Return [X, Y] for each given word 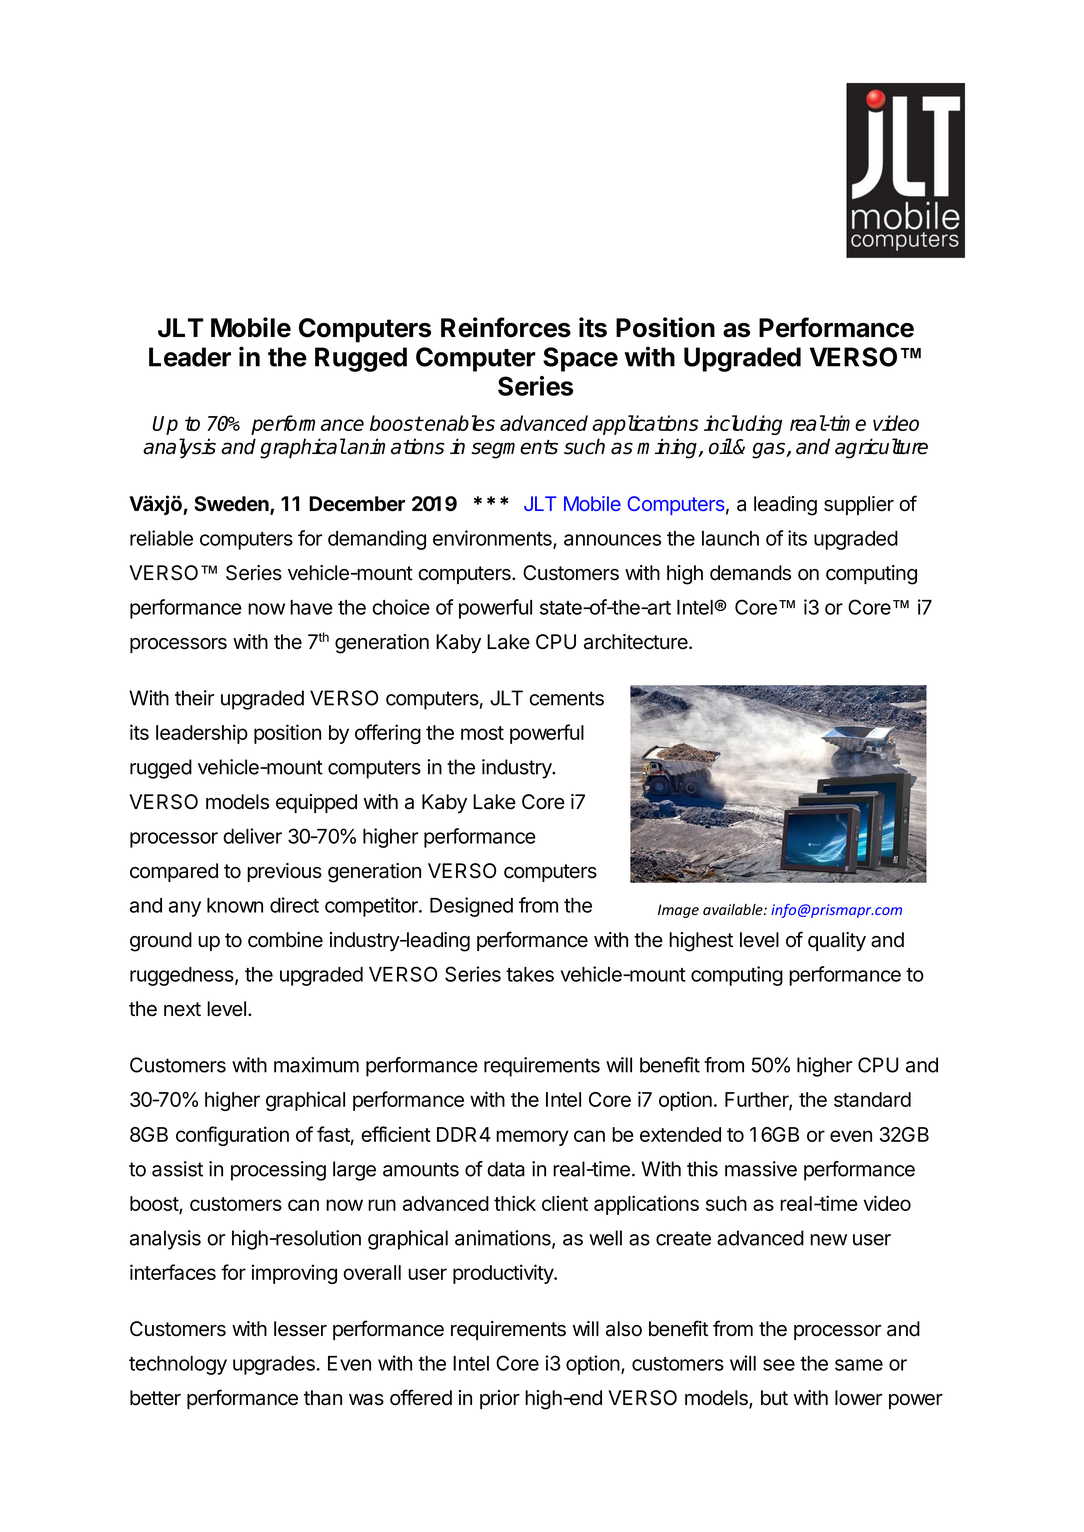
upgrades [274, 1365]
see [779, 1365]
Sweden [232, 505]
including [743, 425]
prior [500, 1399]
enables [459, 423]
